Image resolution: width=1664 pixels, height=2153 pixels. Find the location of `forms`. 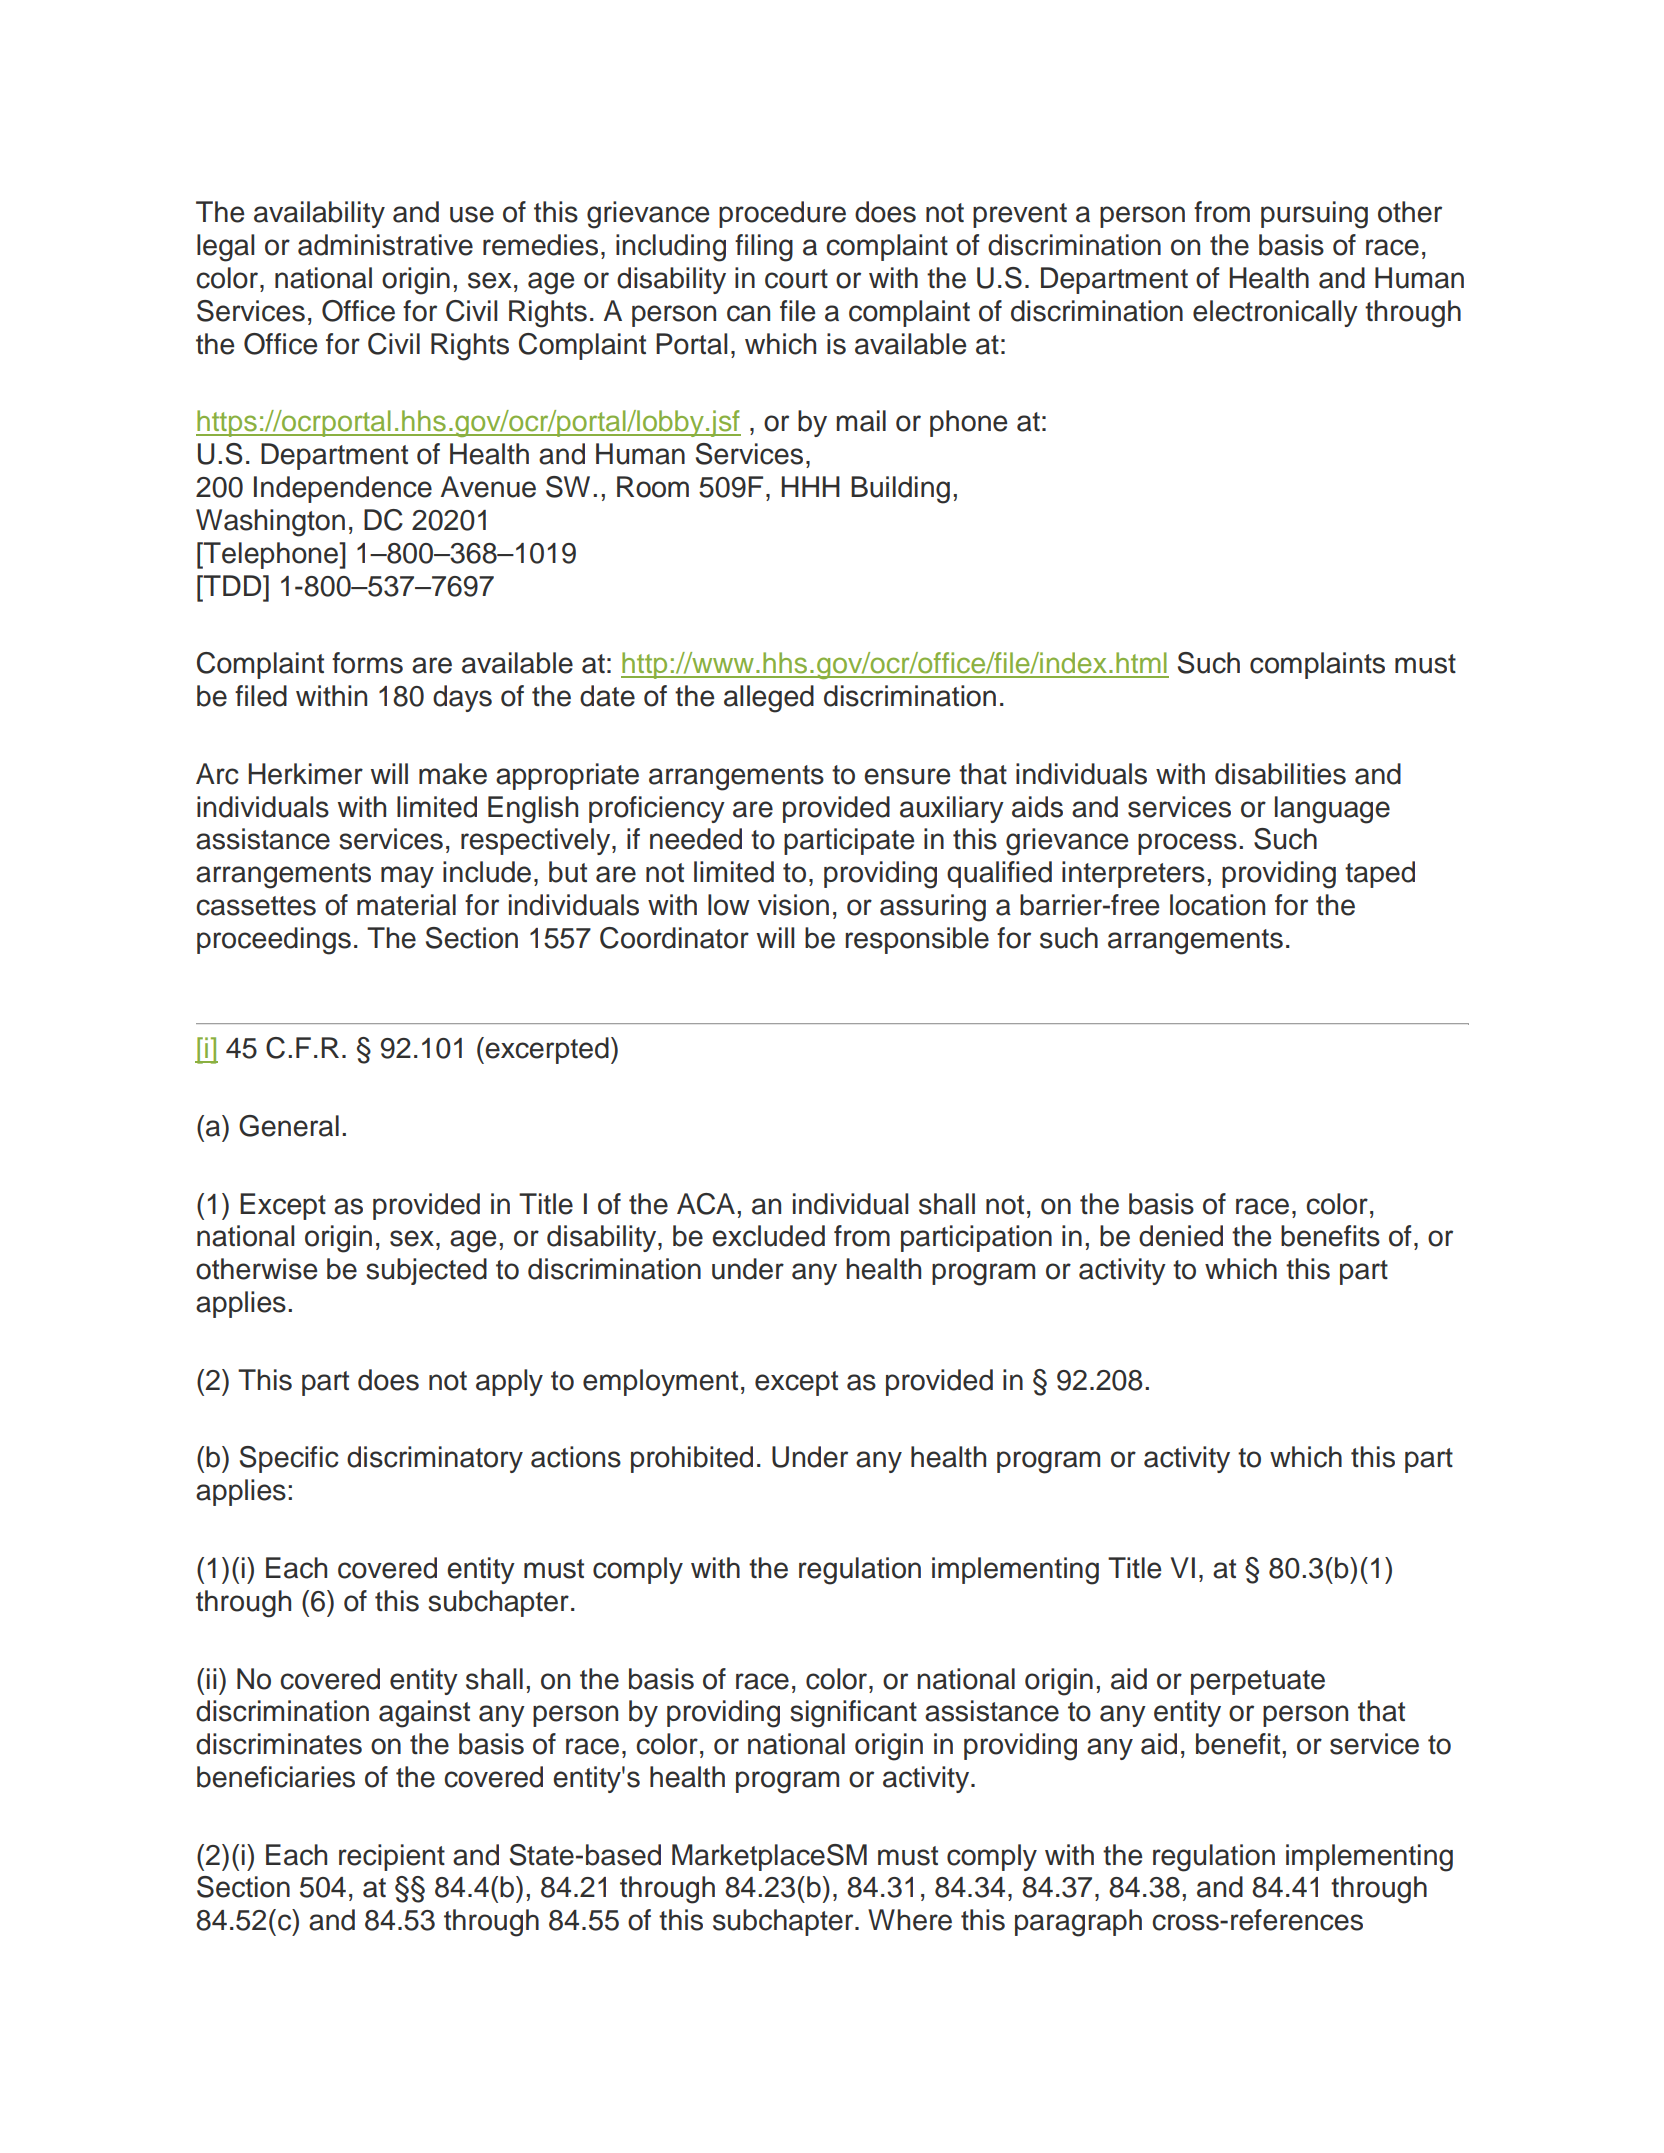

forms is located at coordinates (367, 663).
